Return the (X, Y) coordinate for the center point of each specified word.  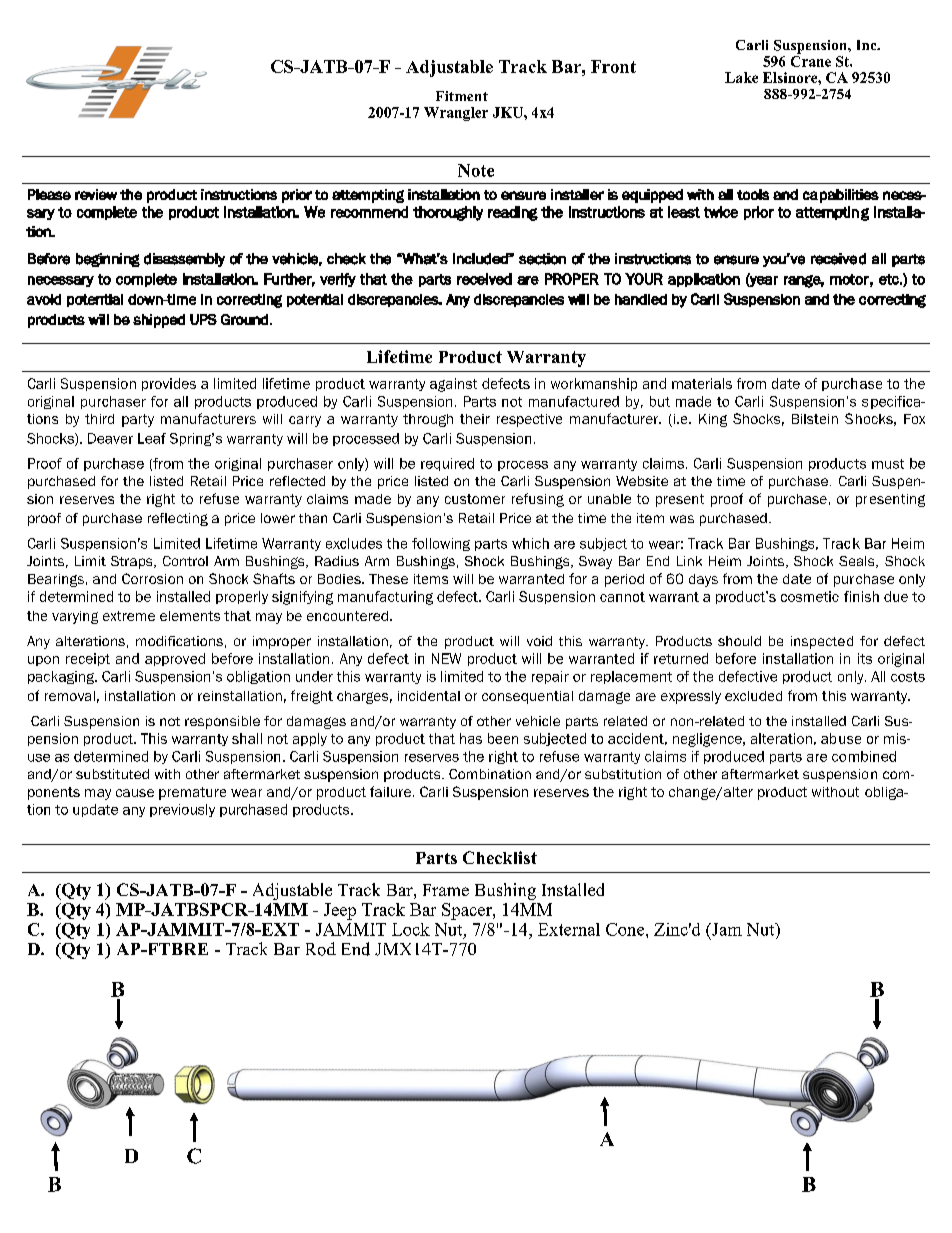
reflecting (178, 519)
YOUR (644, 279)
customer (475, 499)
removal (70, 696)
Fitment (462, 96)
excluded (753, 696)
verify (338, 280)
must (888, 464)
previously (182, 810)
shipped (159, 321)
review (96, 194)
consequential (527, 697)
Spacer (468, 911)
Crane (811, 60)
